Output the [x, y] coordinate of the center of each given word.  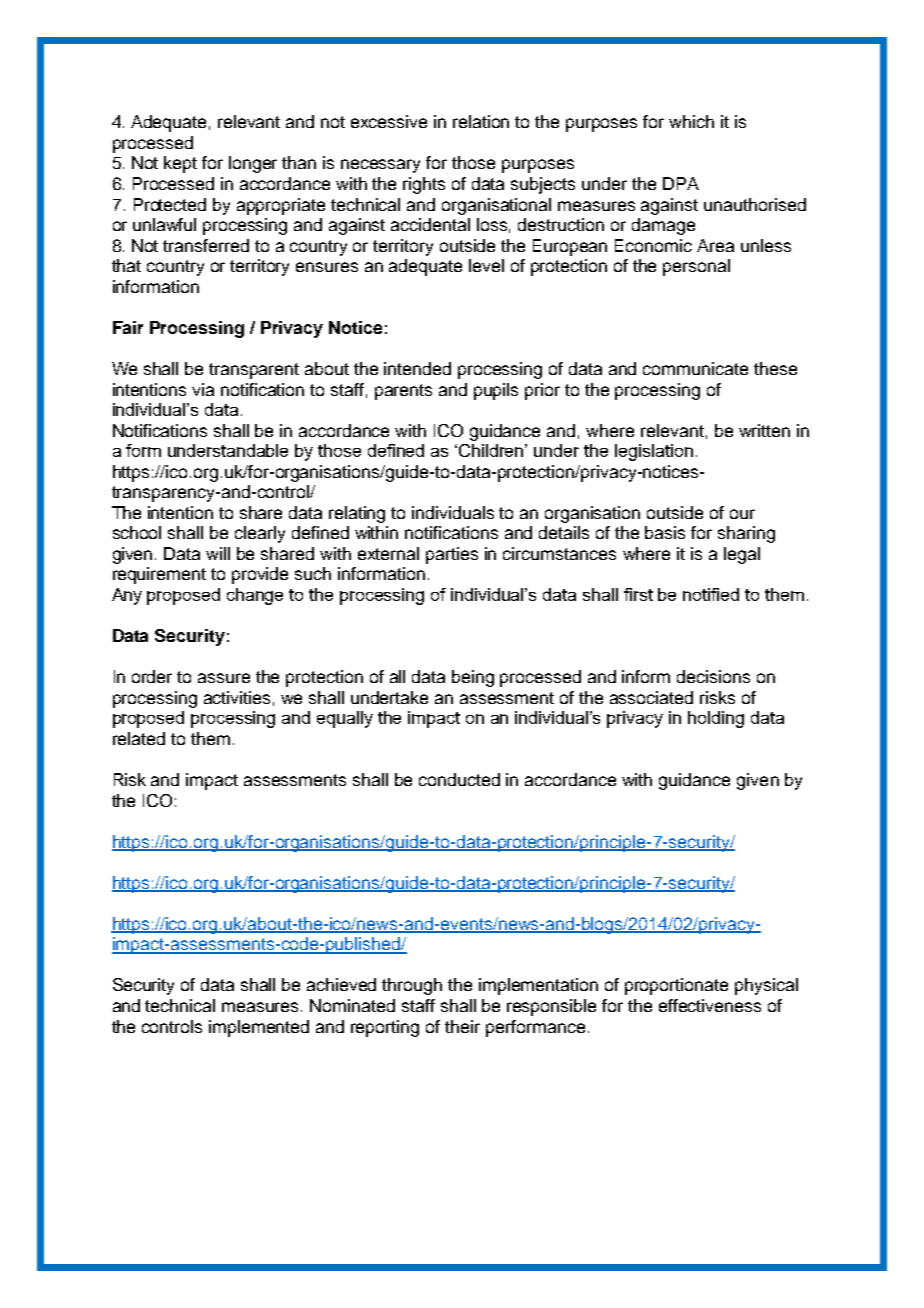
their [462, 1026]
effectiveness [710, 1005]
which [691, 121]
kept [180, 164]
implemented [259, 1028]
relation [481, 121]
